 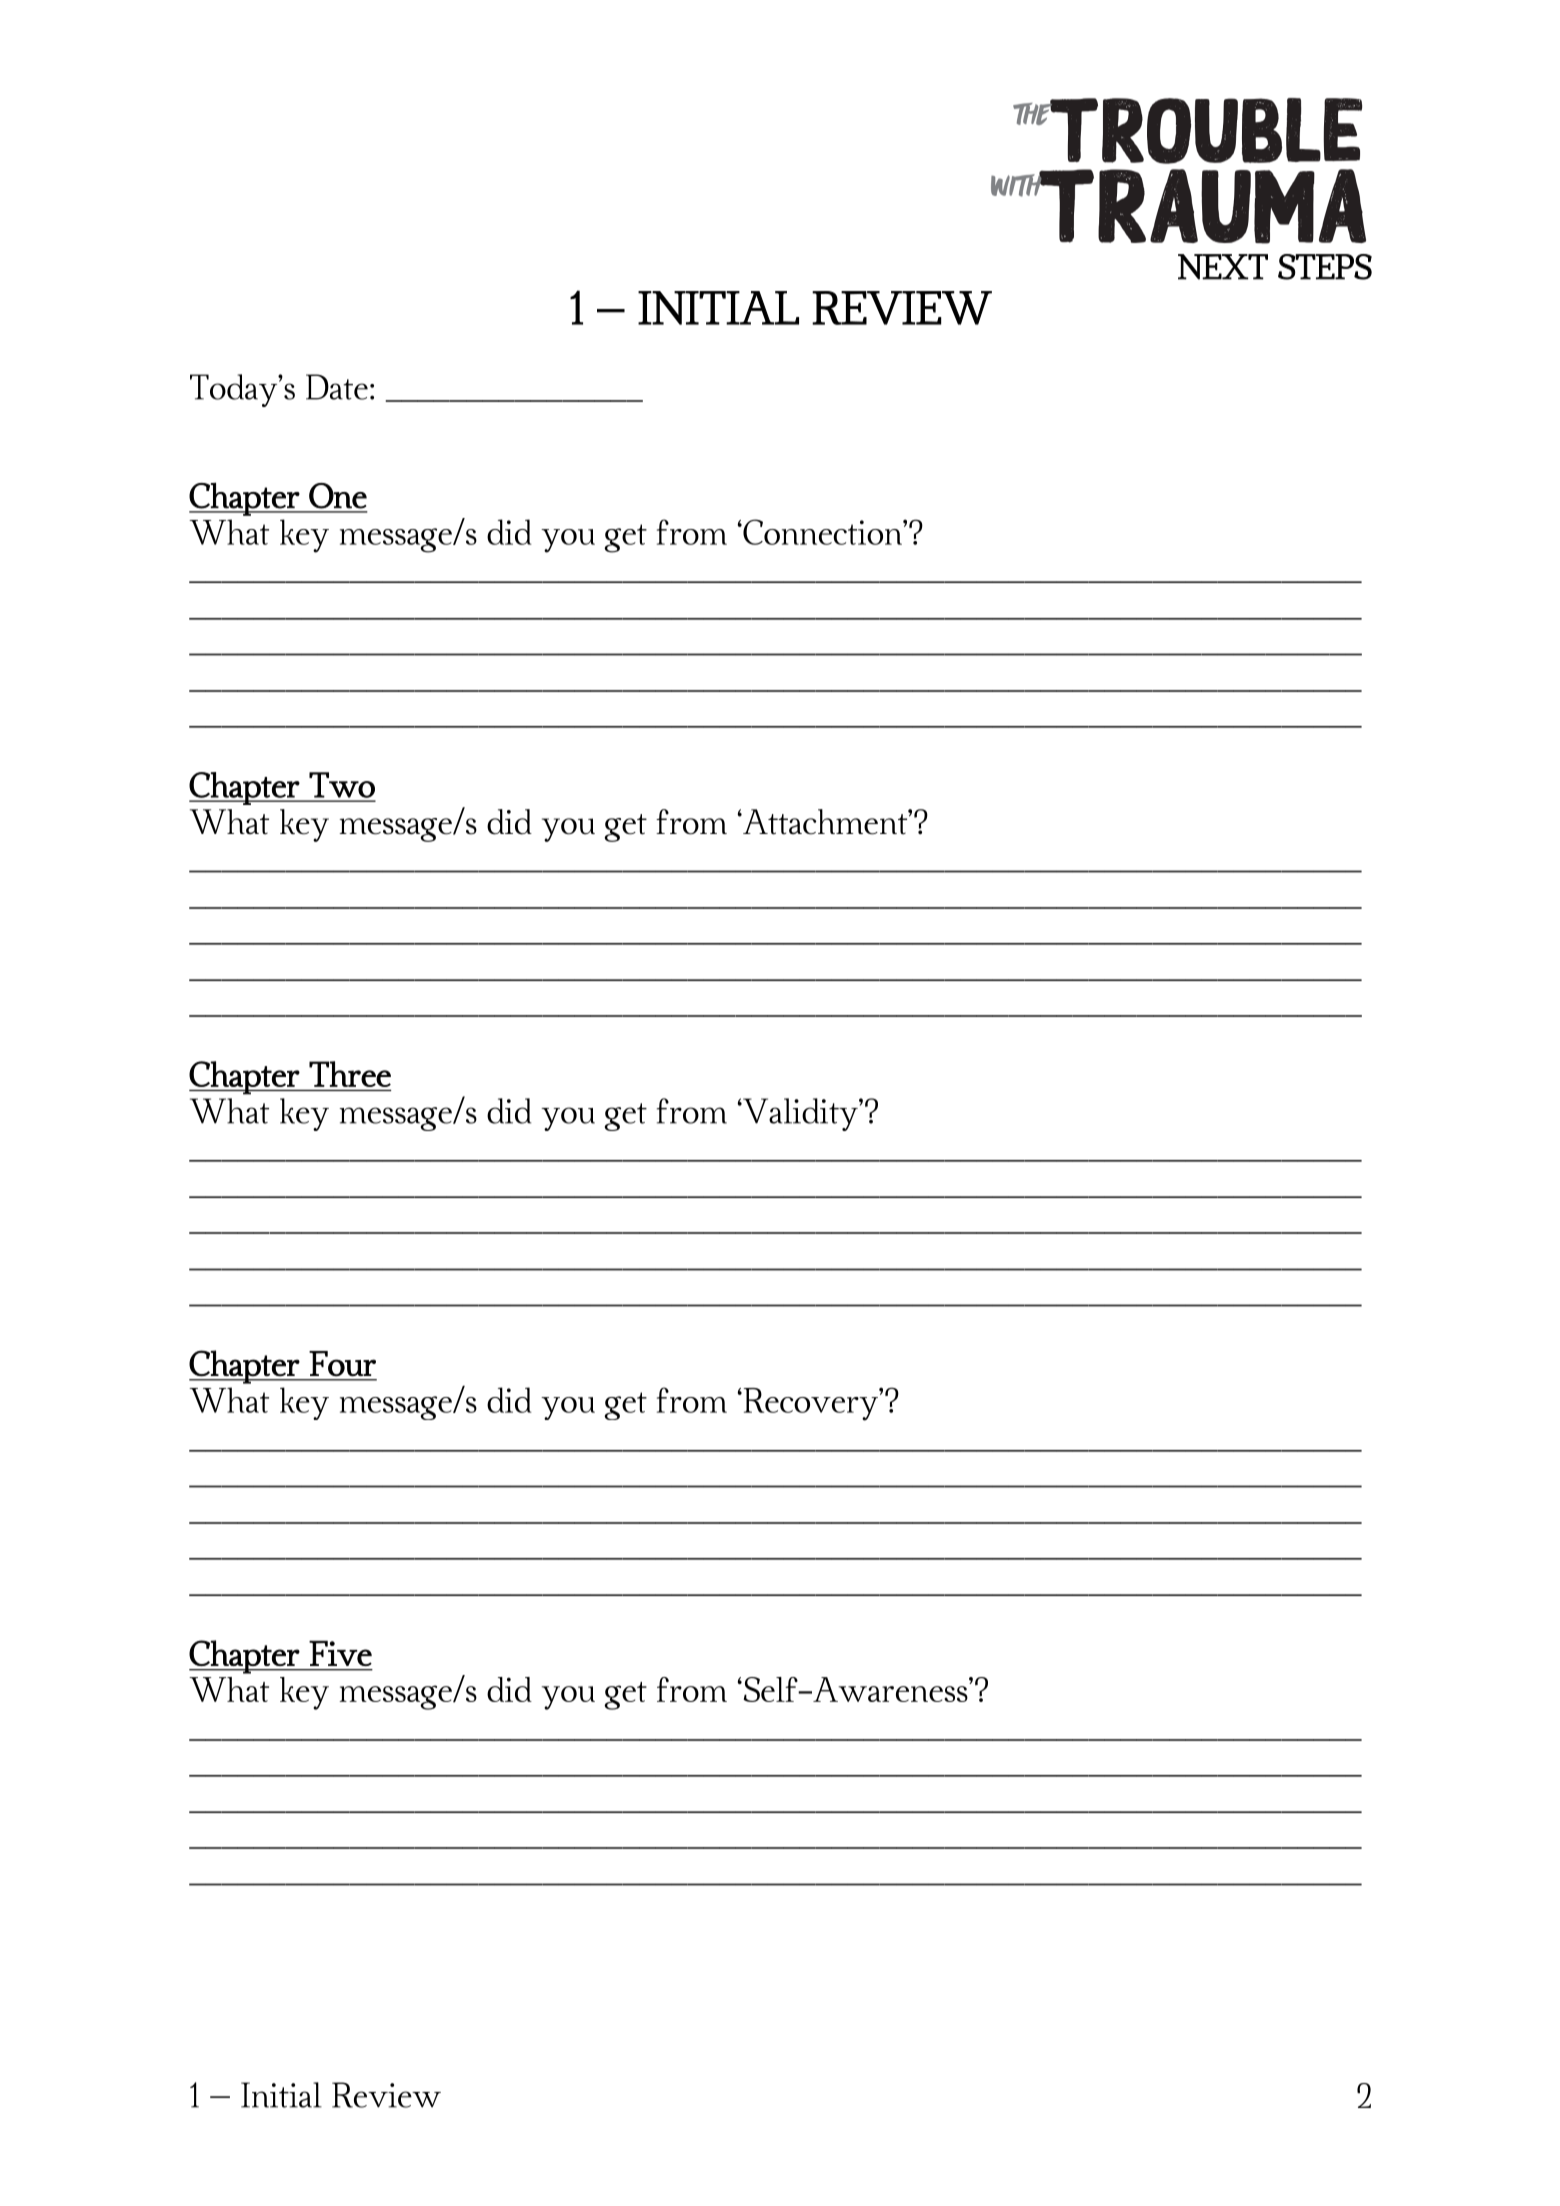 What do you see at coordinates (800, 1114) in the screenshot?
I see `Validity` at bounding box center [800, 1114].
